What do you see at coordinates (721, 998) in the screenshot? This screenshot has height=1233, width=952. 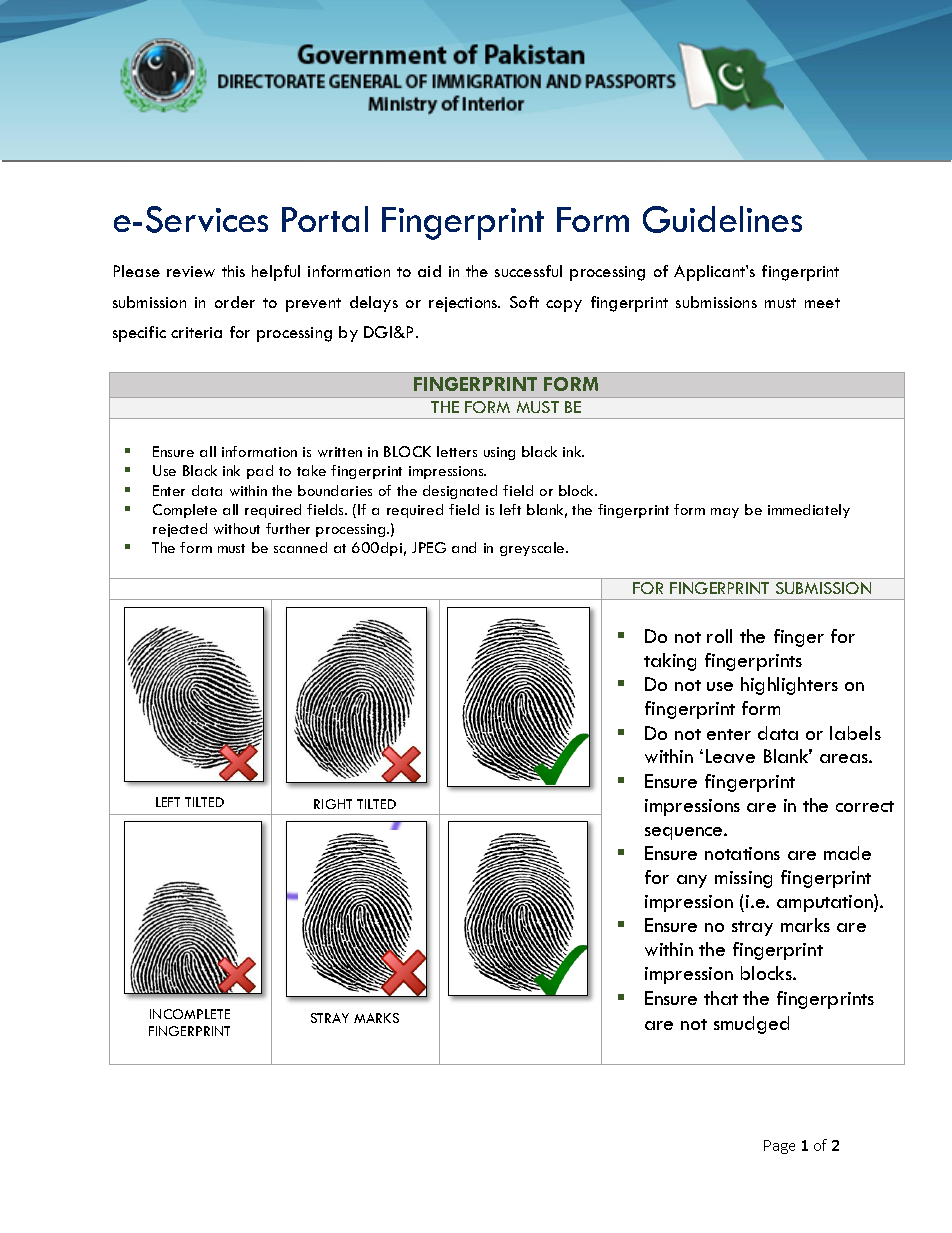 I see `that` at bounding box center [721, 998].
